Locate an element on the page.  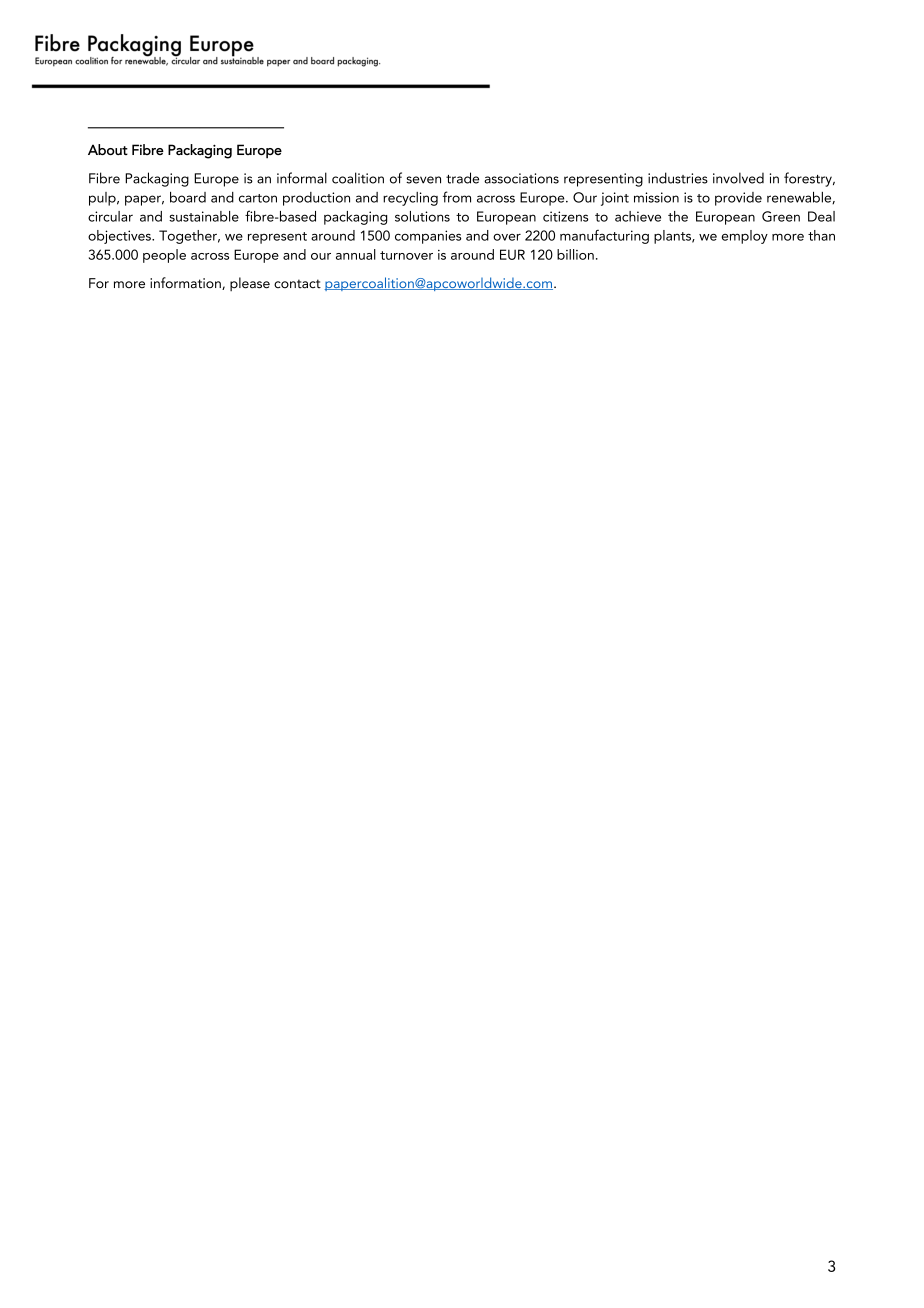
About is located at coordinates (108, 149).
